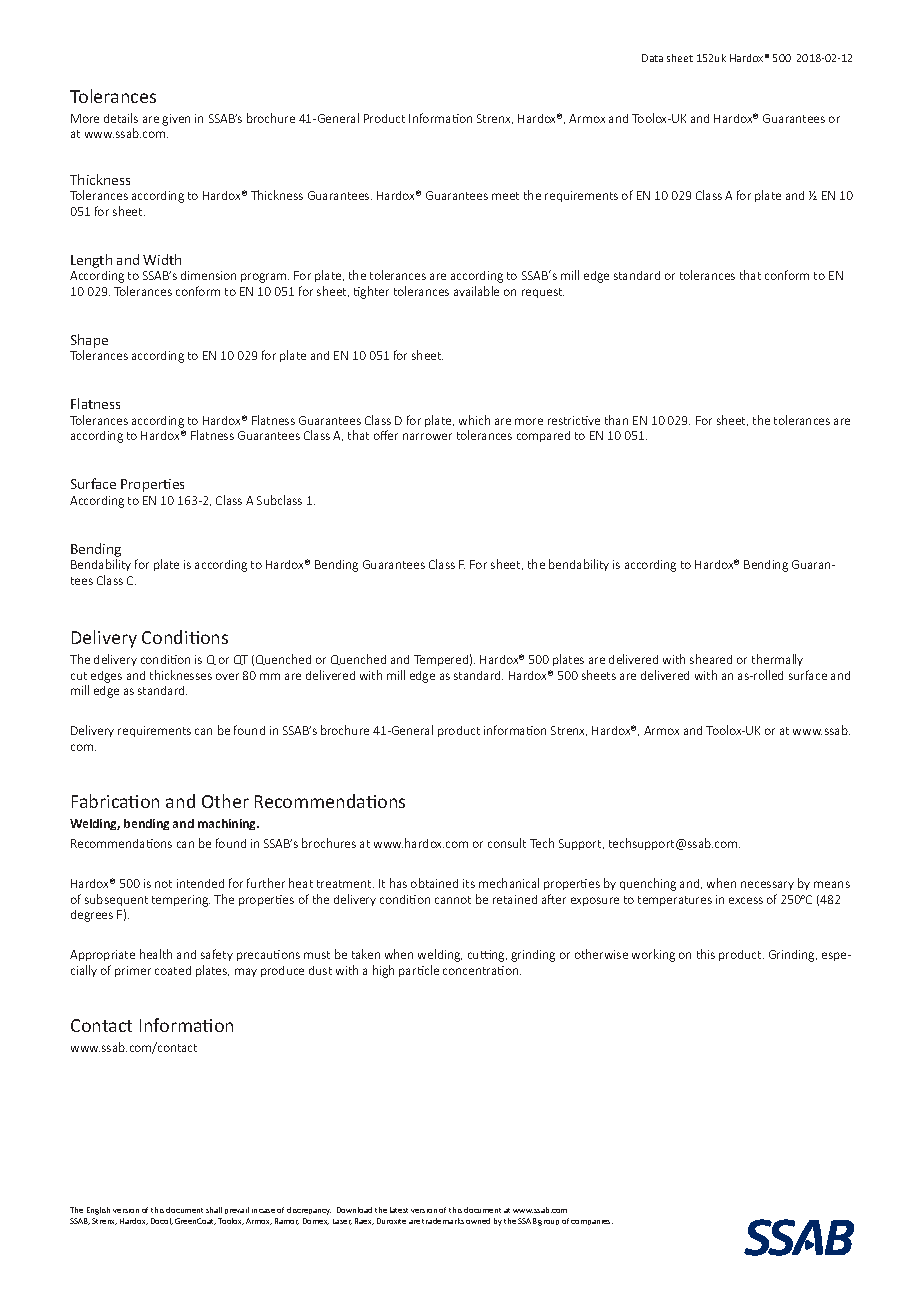  I want to click on shall, so click(214, 1210).
